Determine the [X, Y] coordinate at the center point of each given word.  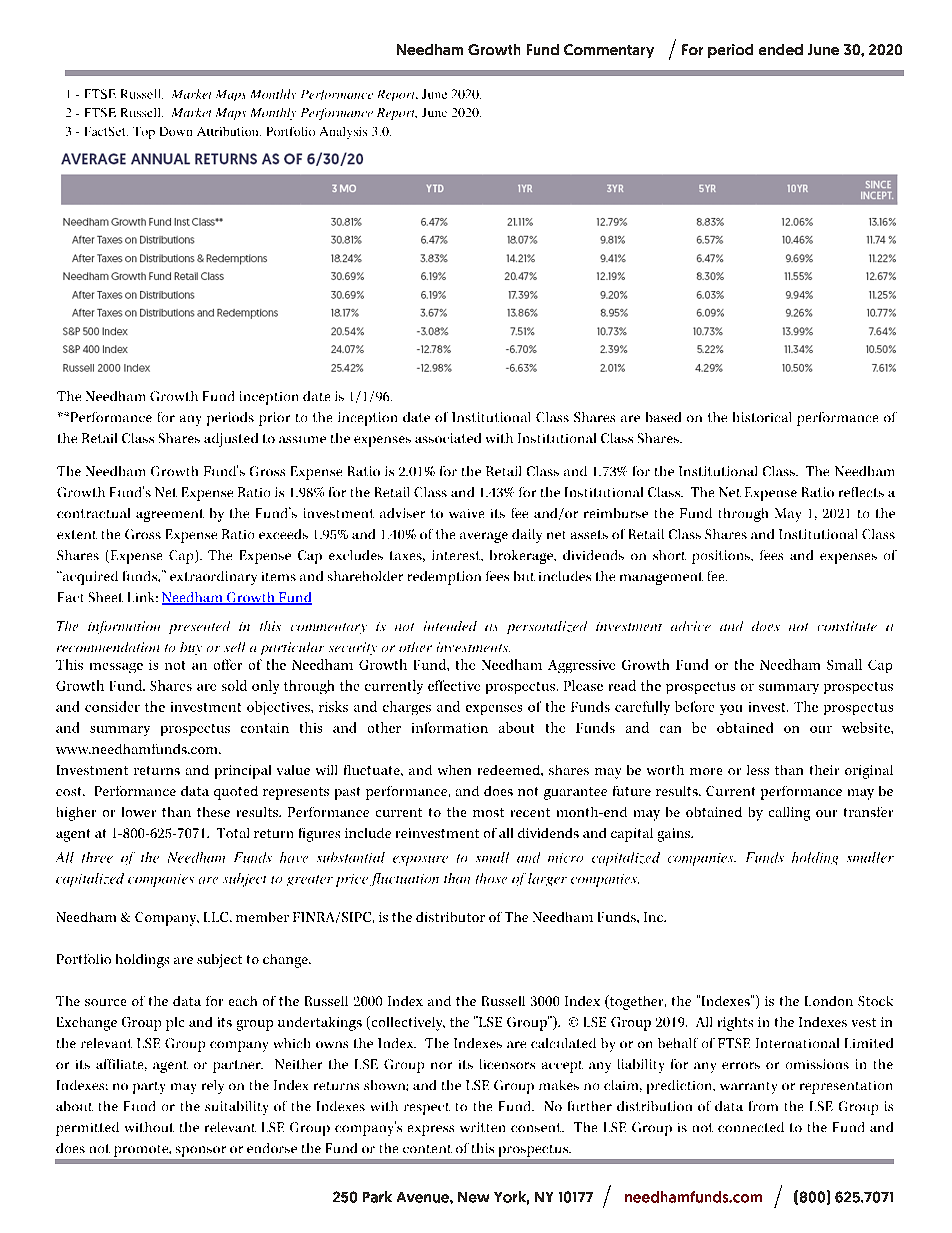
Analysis [343, 133]
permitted [87, 1129]
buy [191, 648]
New [473, 1197]
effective [454, 685]
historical [762, 417]
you [731, 710]
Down [176, 131]
